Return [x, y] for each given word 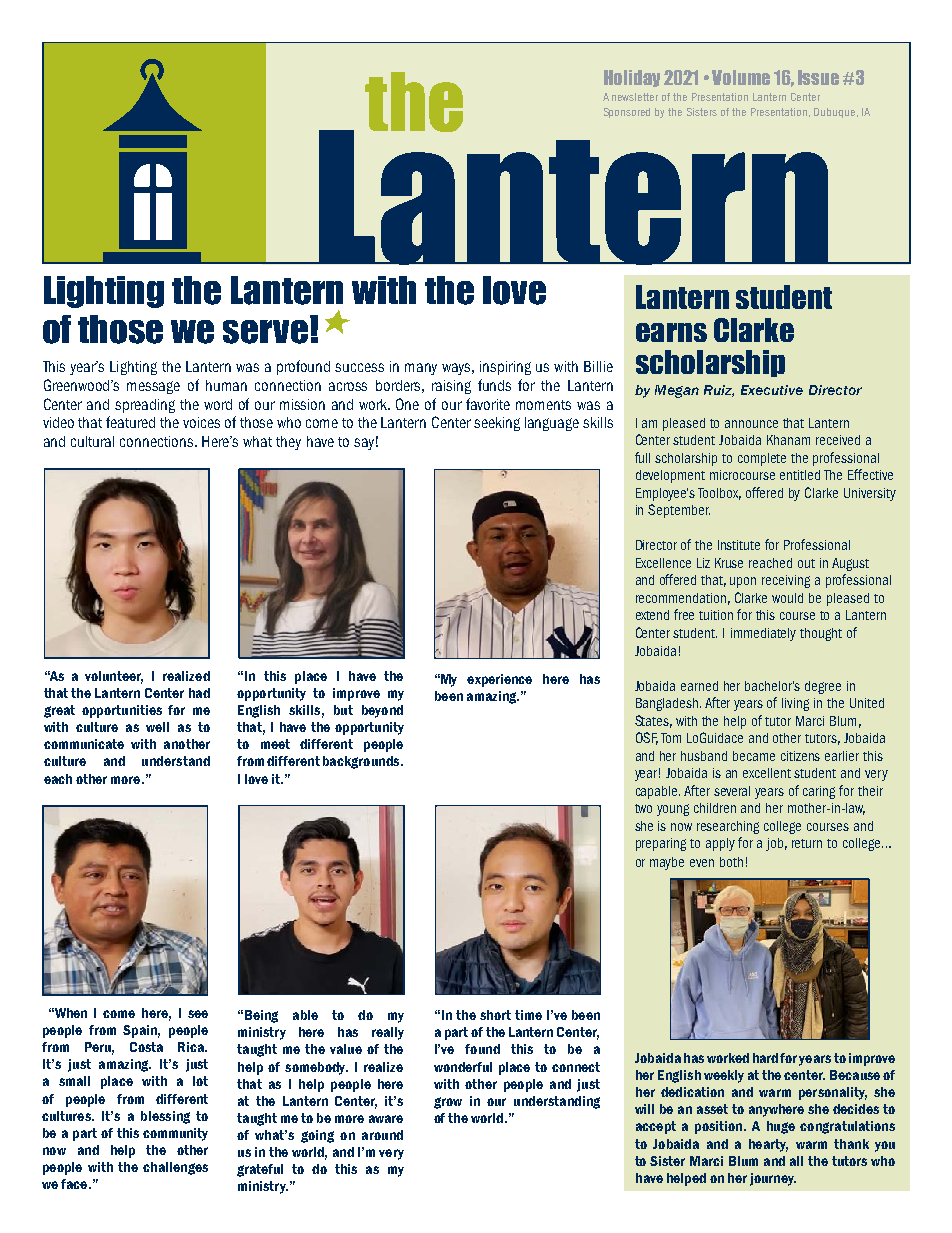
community [175, 1134]
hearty [768, 1145]
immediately [763, 634]
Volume [741, 77]
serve [265, 332]
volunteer [114, 677]
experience [499, 680]
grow [448, 1103]
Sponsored [627, 113]
